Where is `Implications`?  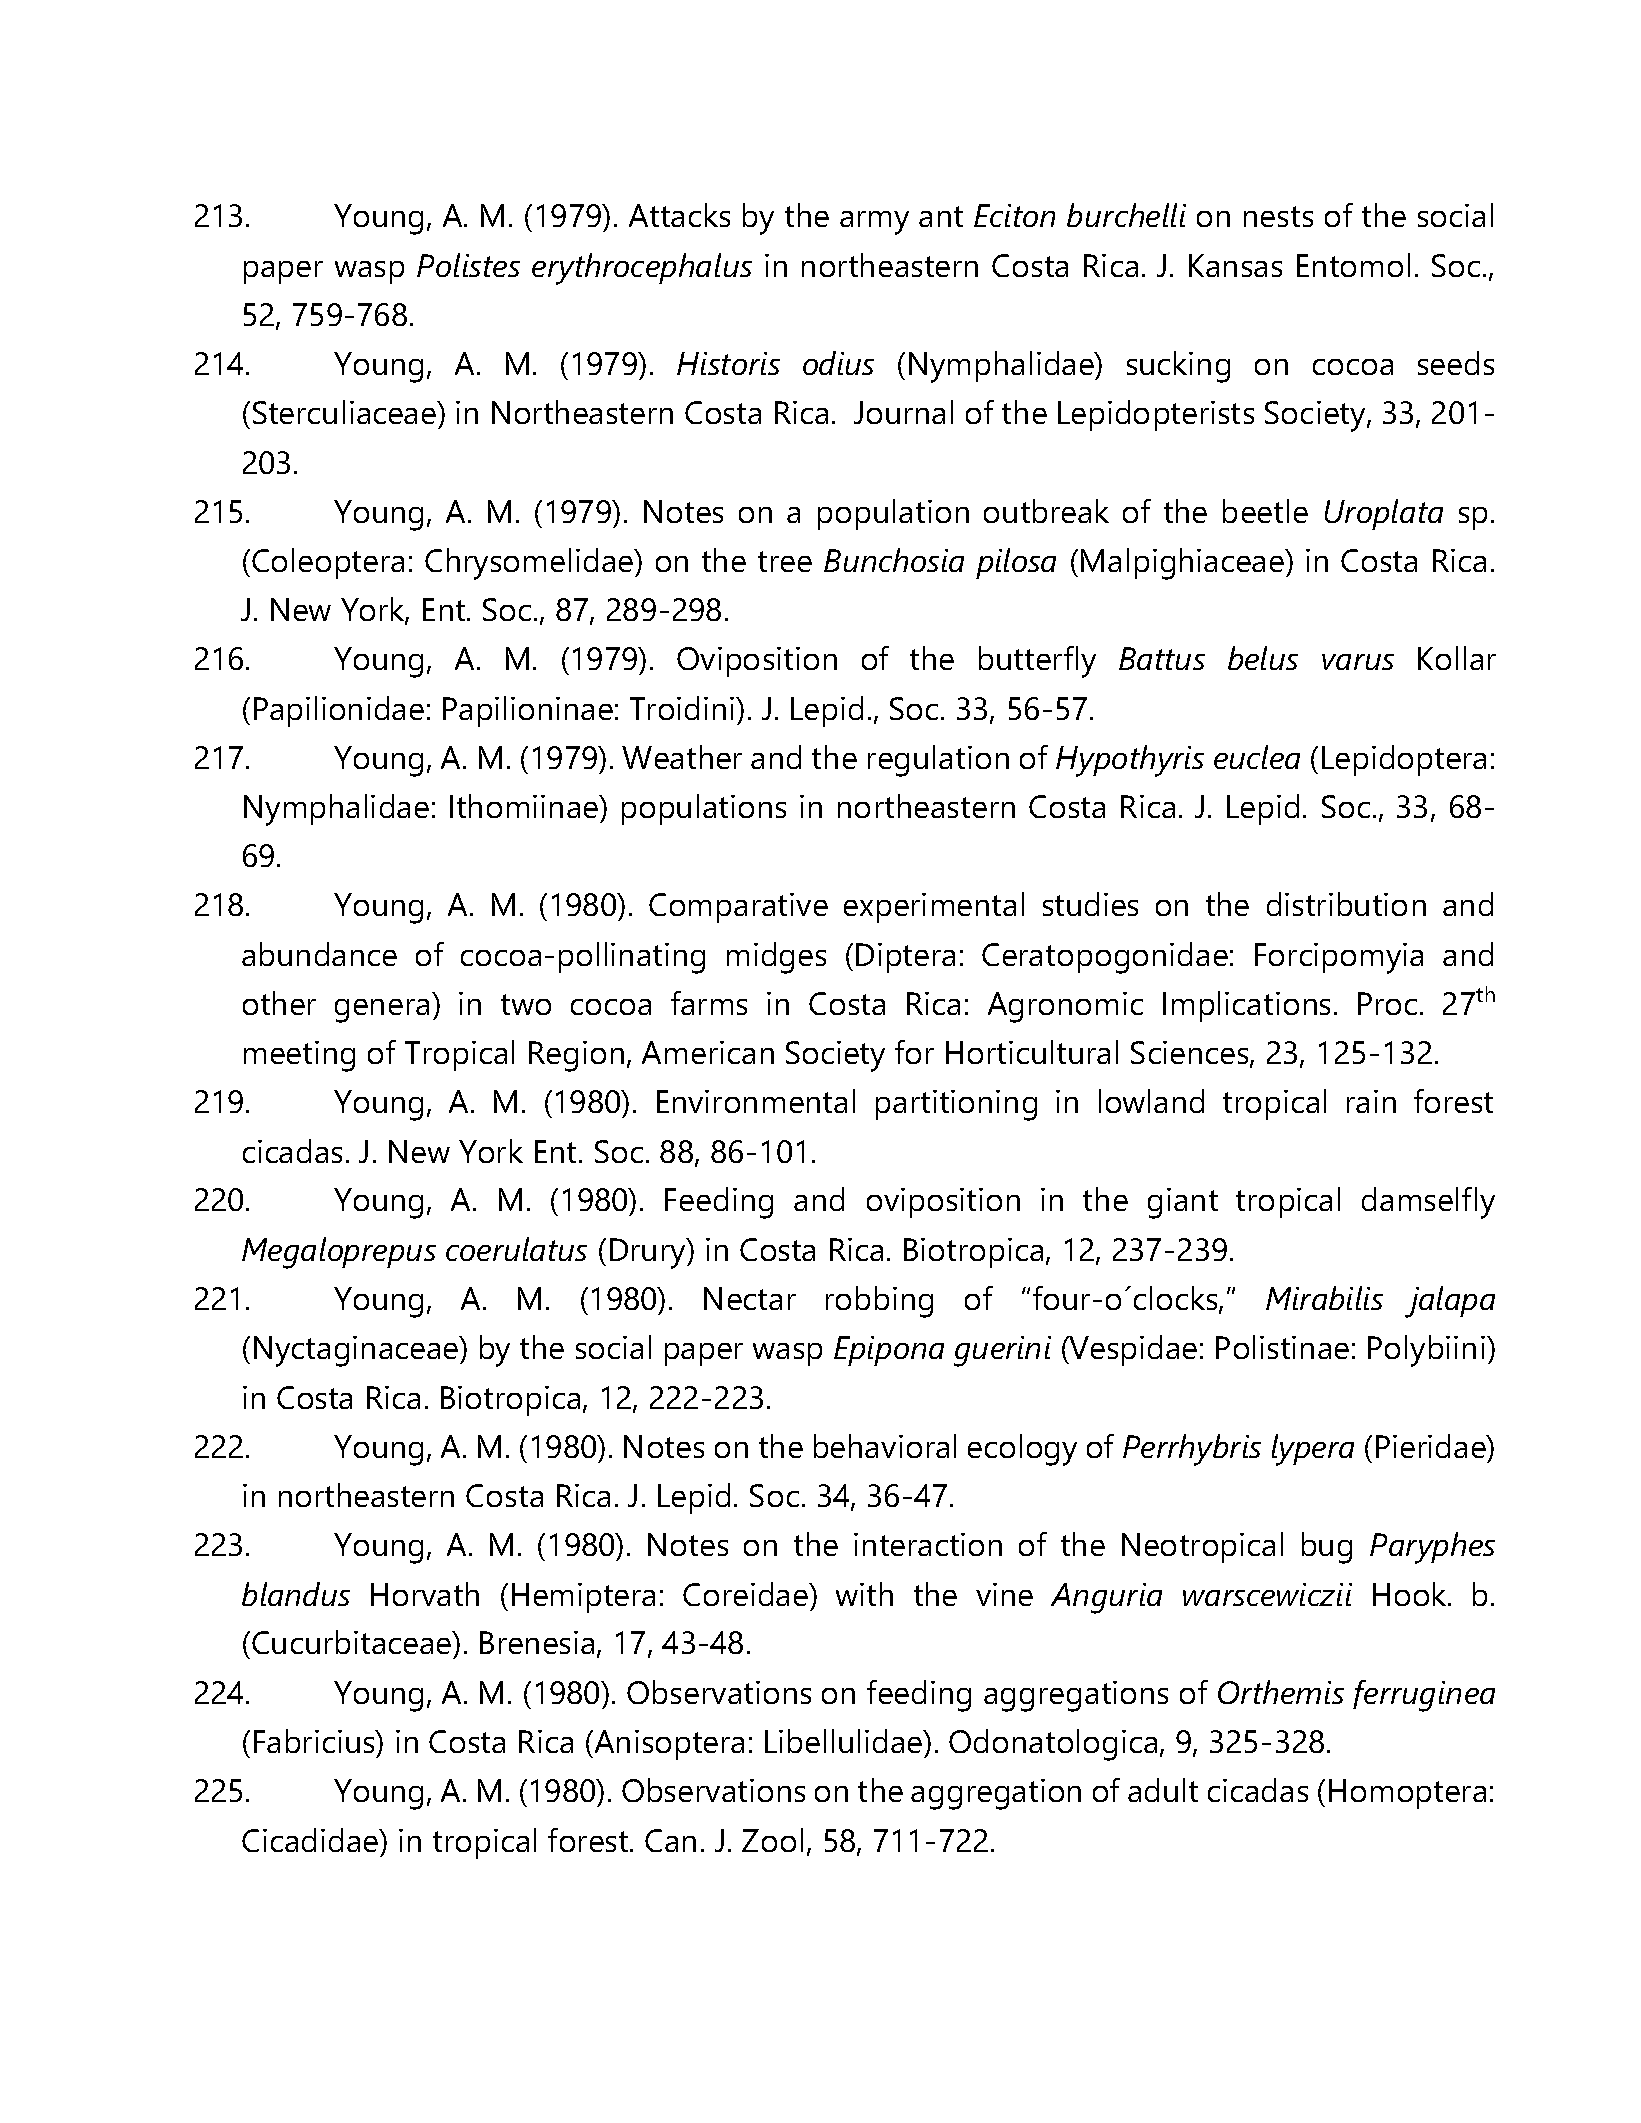 Implications is located at coordinates (1246, 1006).
